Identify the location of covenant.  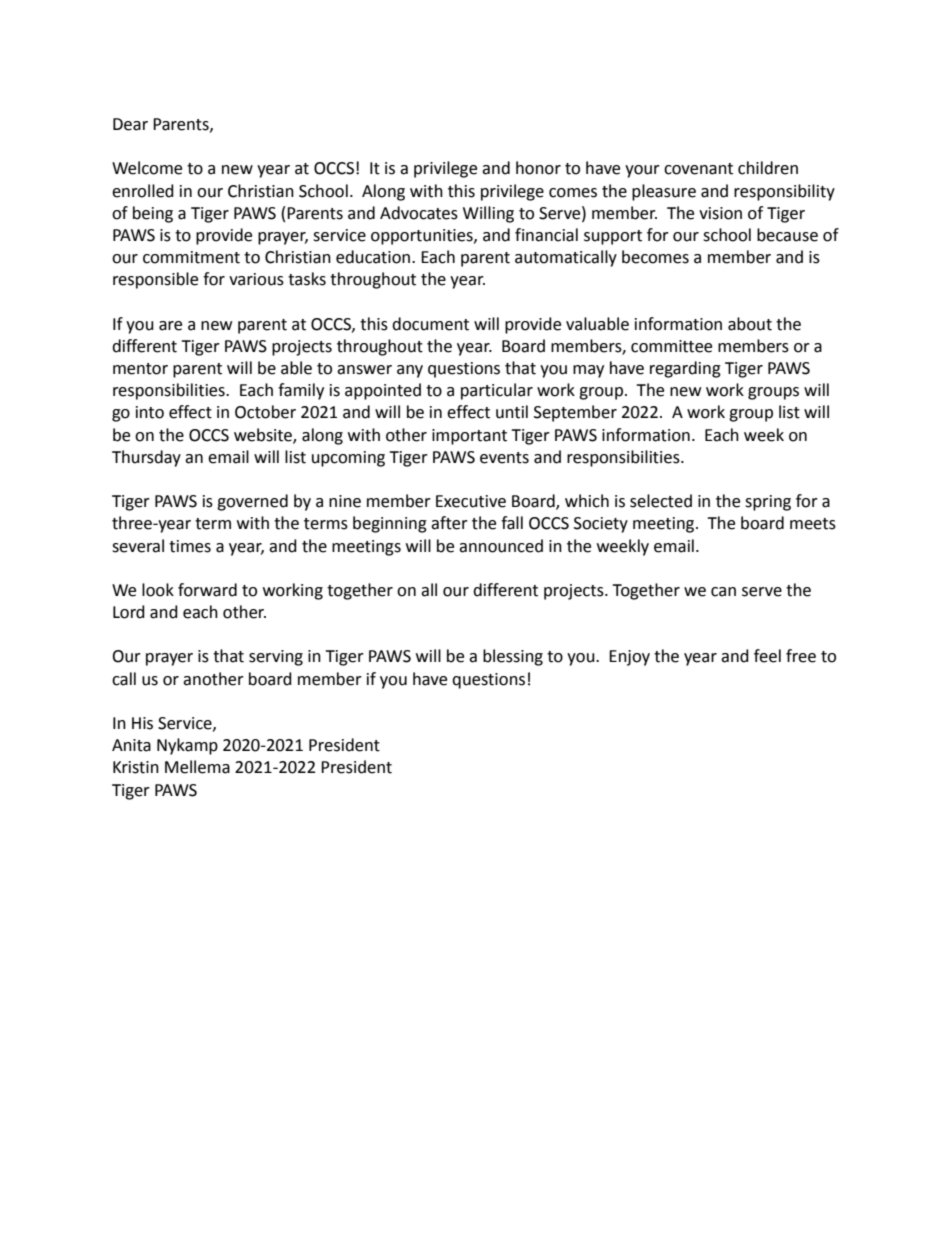
(698, 169).
